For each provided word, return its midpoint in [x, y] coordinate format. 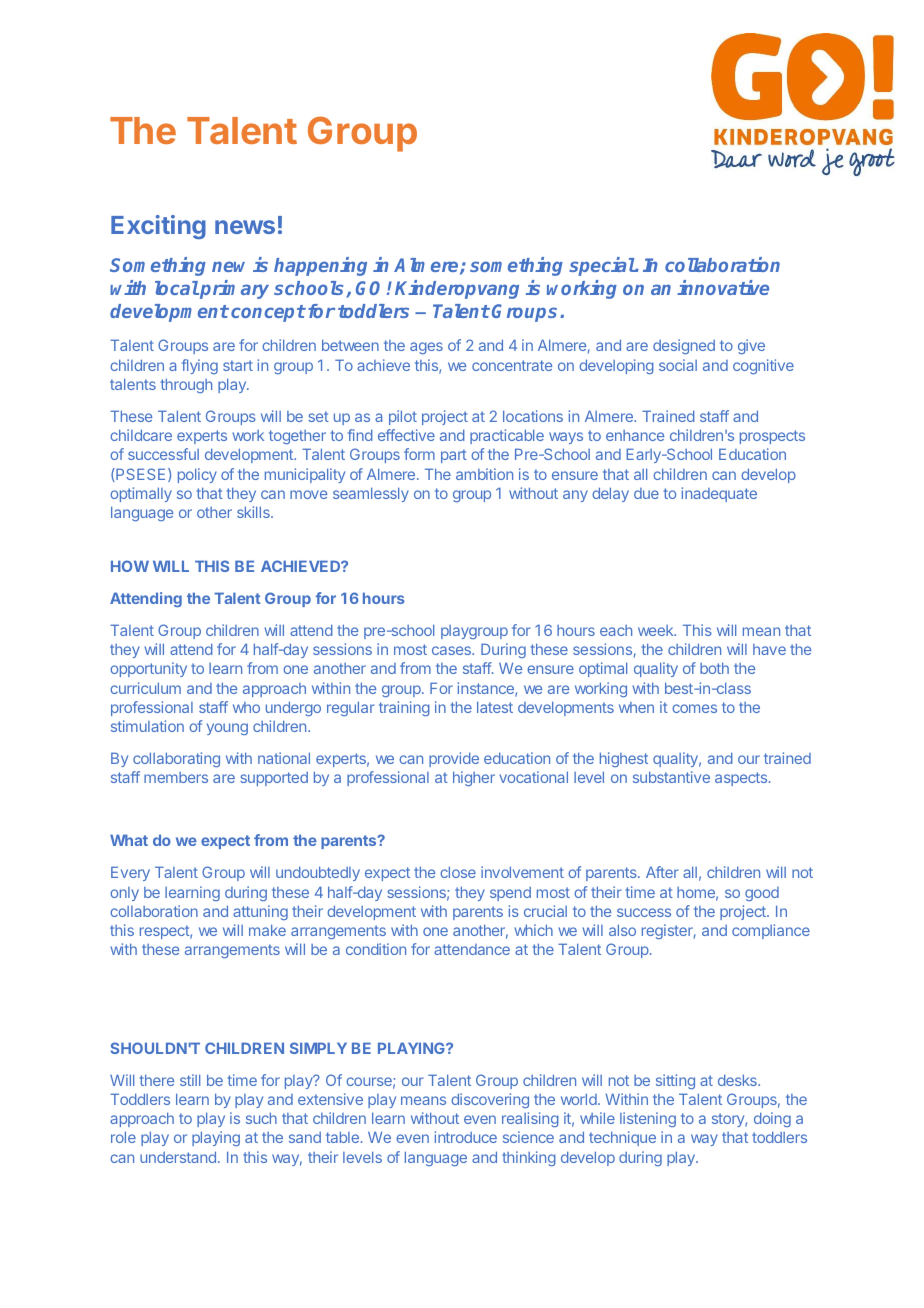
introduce [466, 1137]
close [458, 872]
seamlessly [371, 494]
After [662, 872]
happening [320, 266]
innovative [723, 287]
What [129, 840]
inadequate [719, 494]
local [177, 288]
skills [254, 512]
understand [178, 1157]
